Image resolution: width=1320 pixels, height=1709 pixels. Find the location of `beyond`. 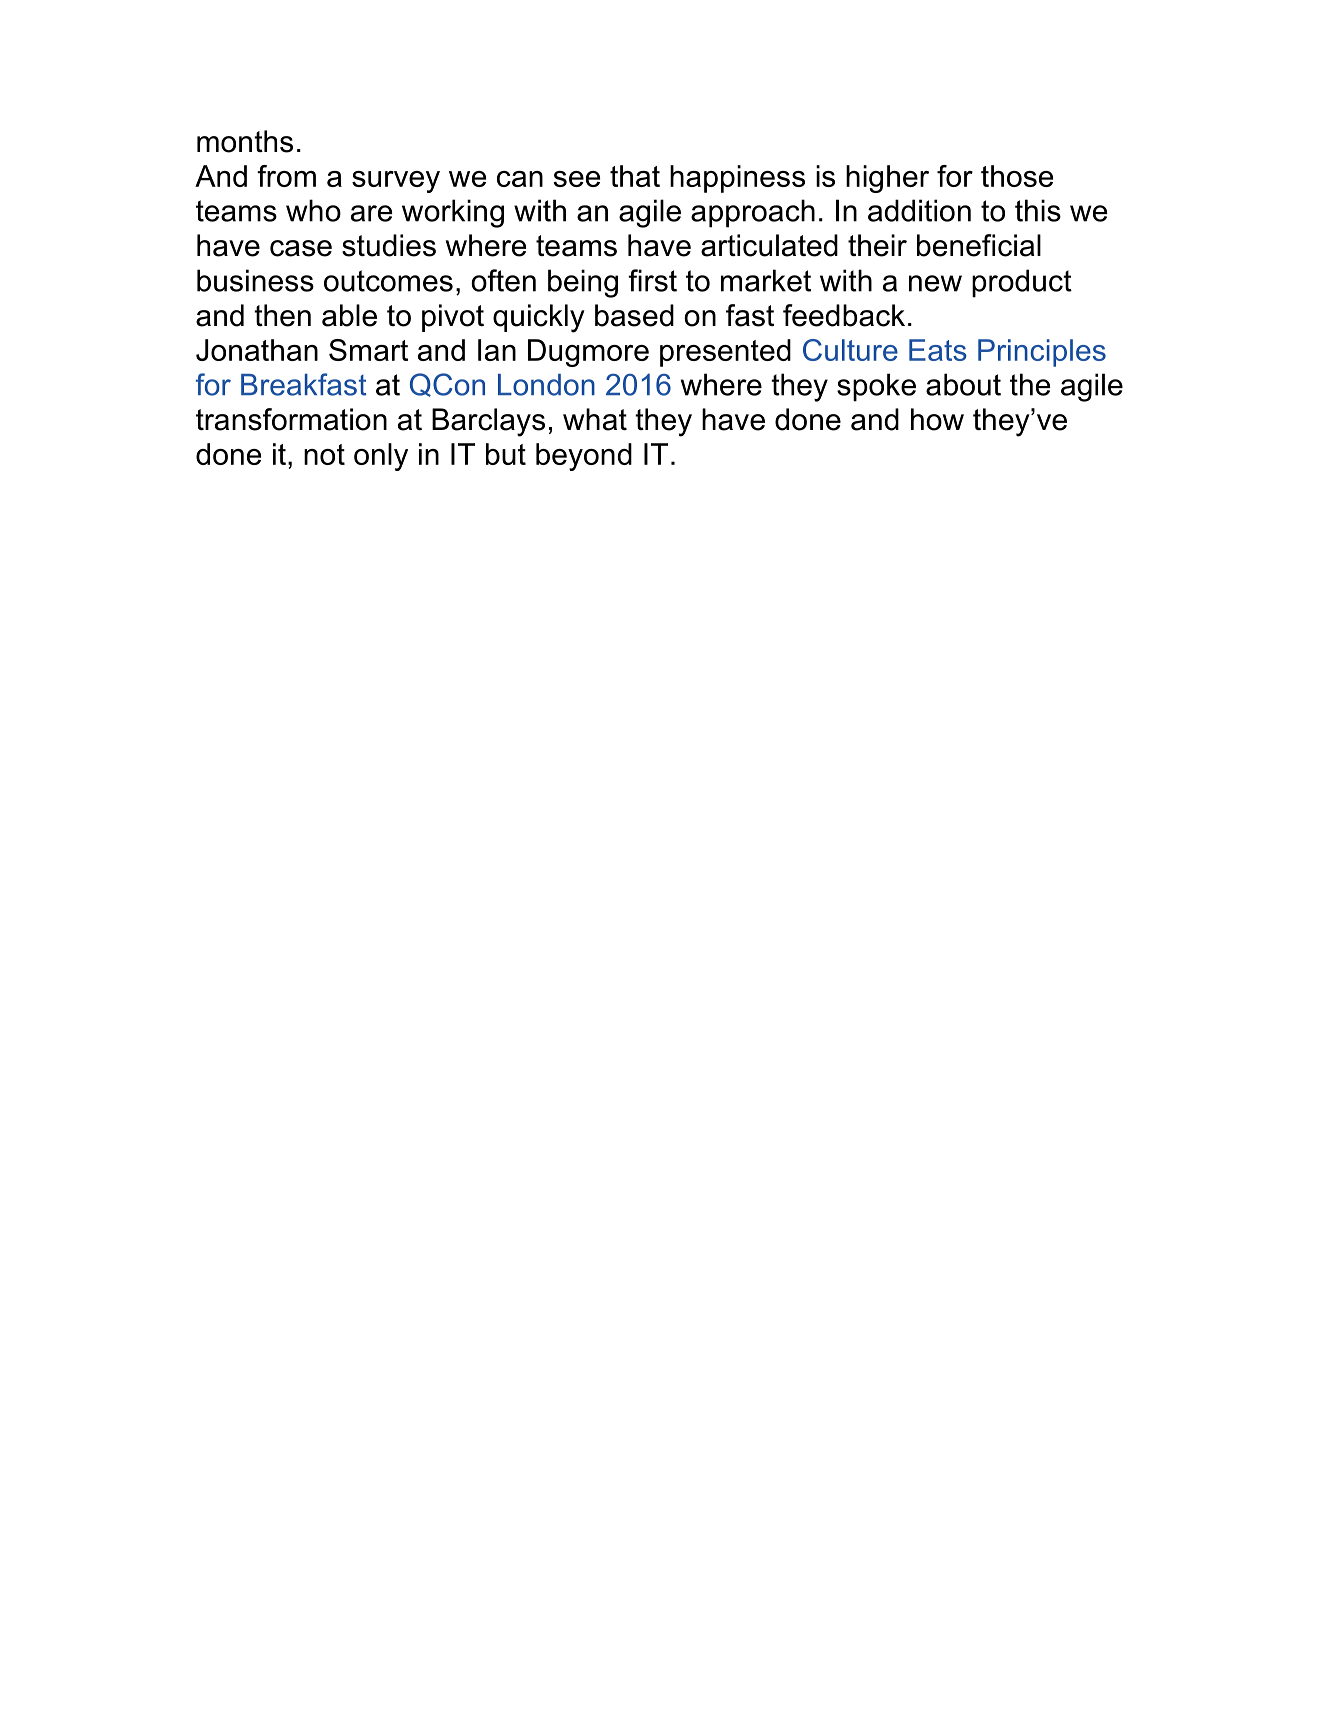

beyond is located at coordinates (584, 457).
